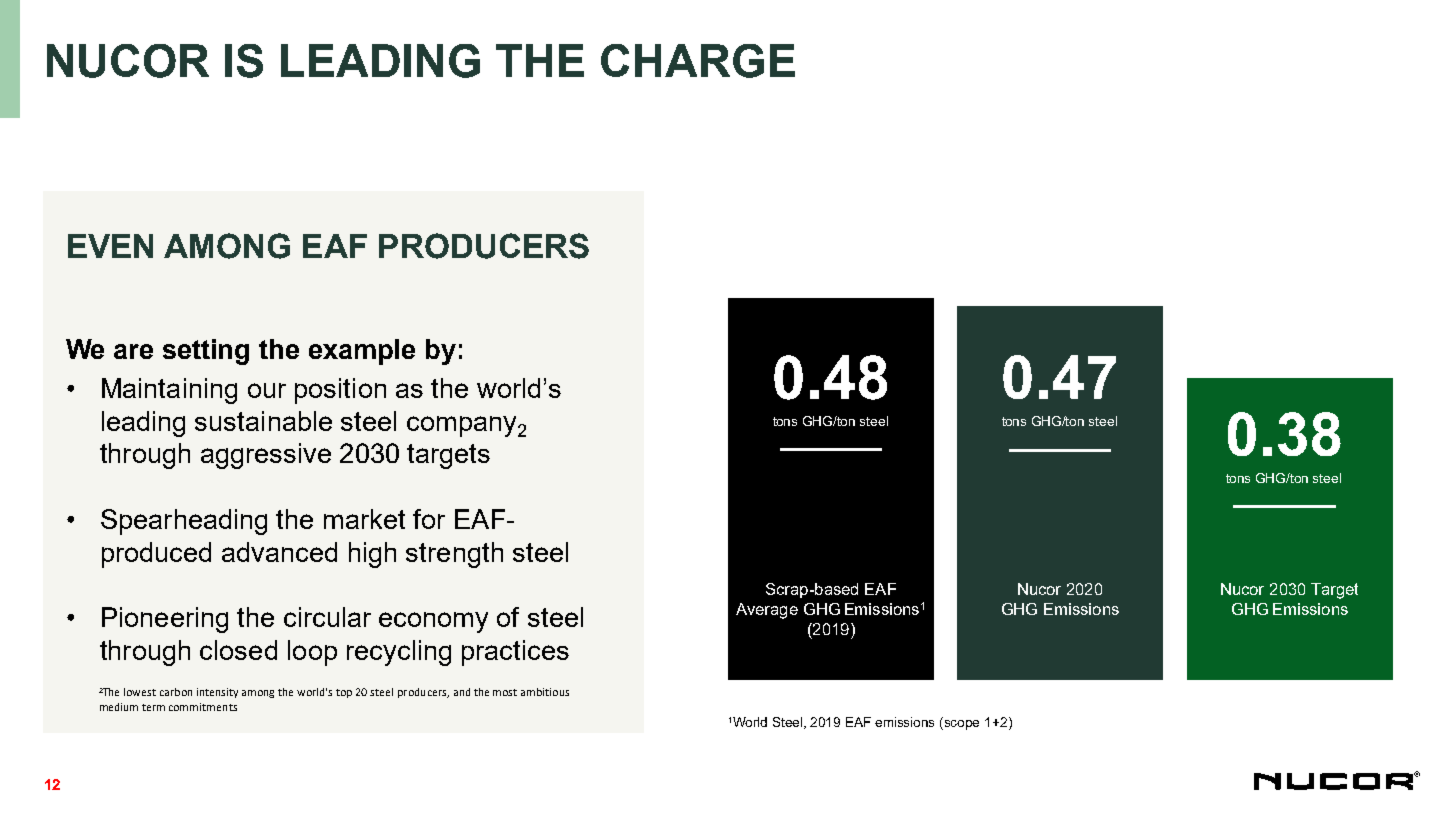 Image resolution: width=1456 pixels, height=819 pixels. I want to click on EVEN, so click(110, 246).
